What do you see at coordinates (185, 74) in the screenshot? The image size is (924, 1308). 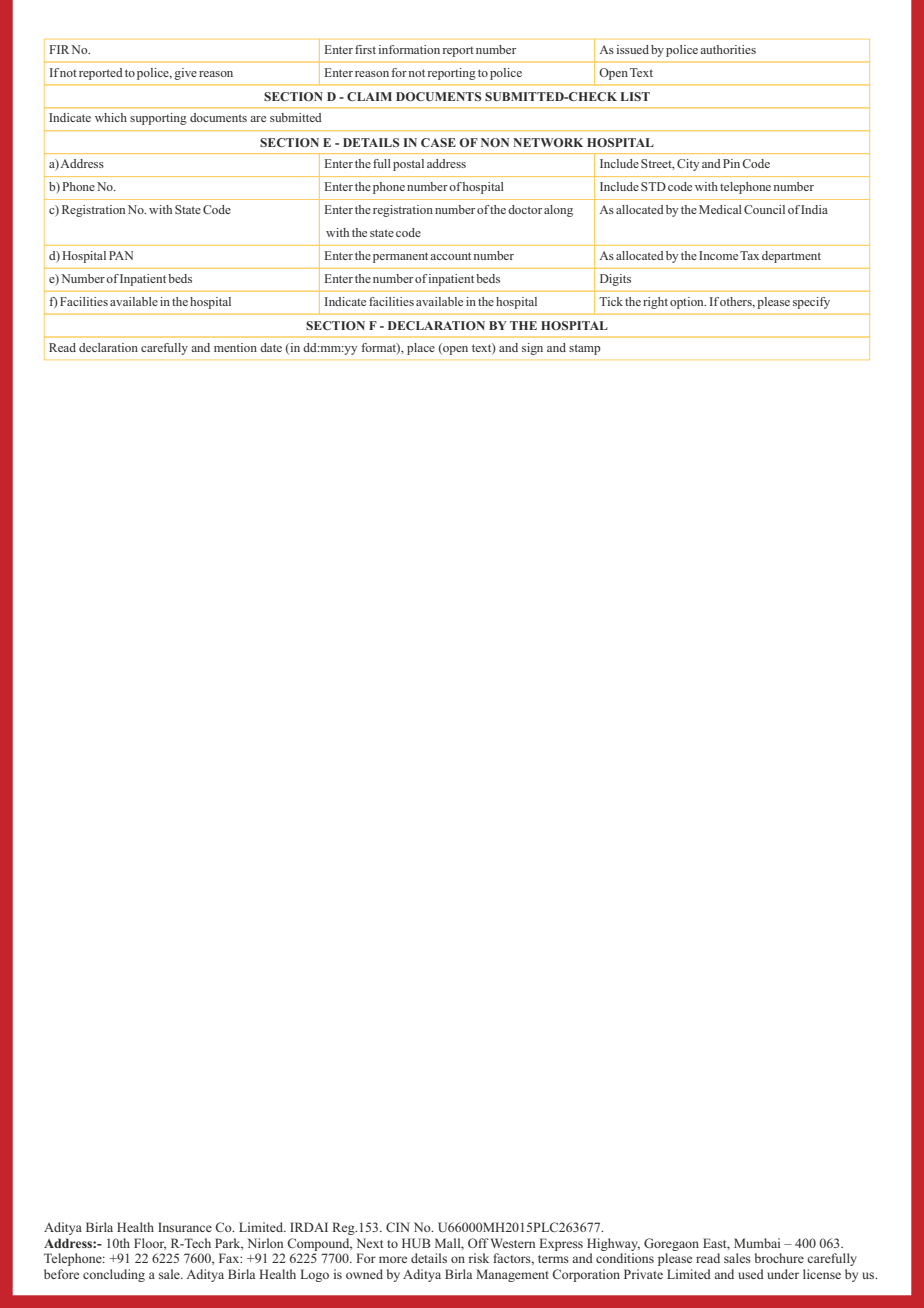 I see `give` at bounding box center [185, 74].
